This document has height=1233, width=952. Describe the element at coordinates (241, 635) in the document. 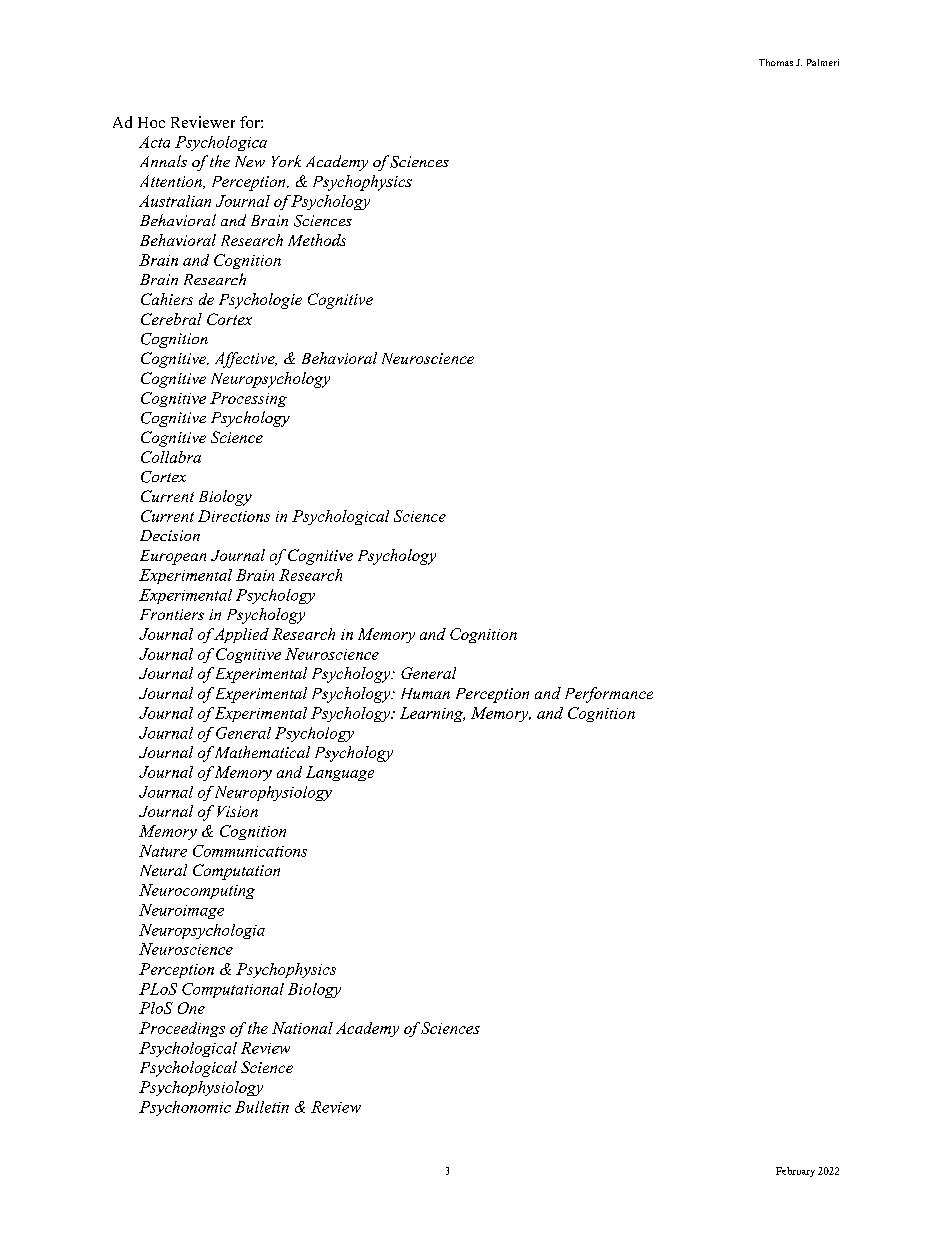

I see `Applied` at that location.
